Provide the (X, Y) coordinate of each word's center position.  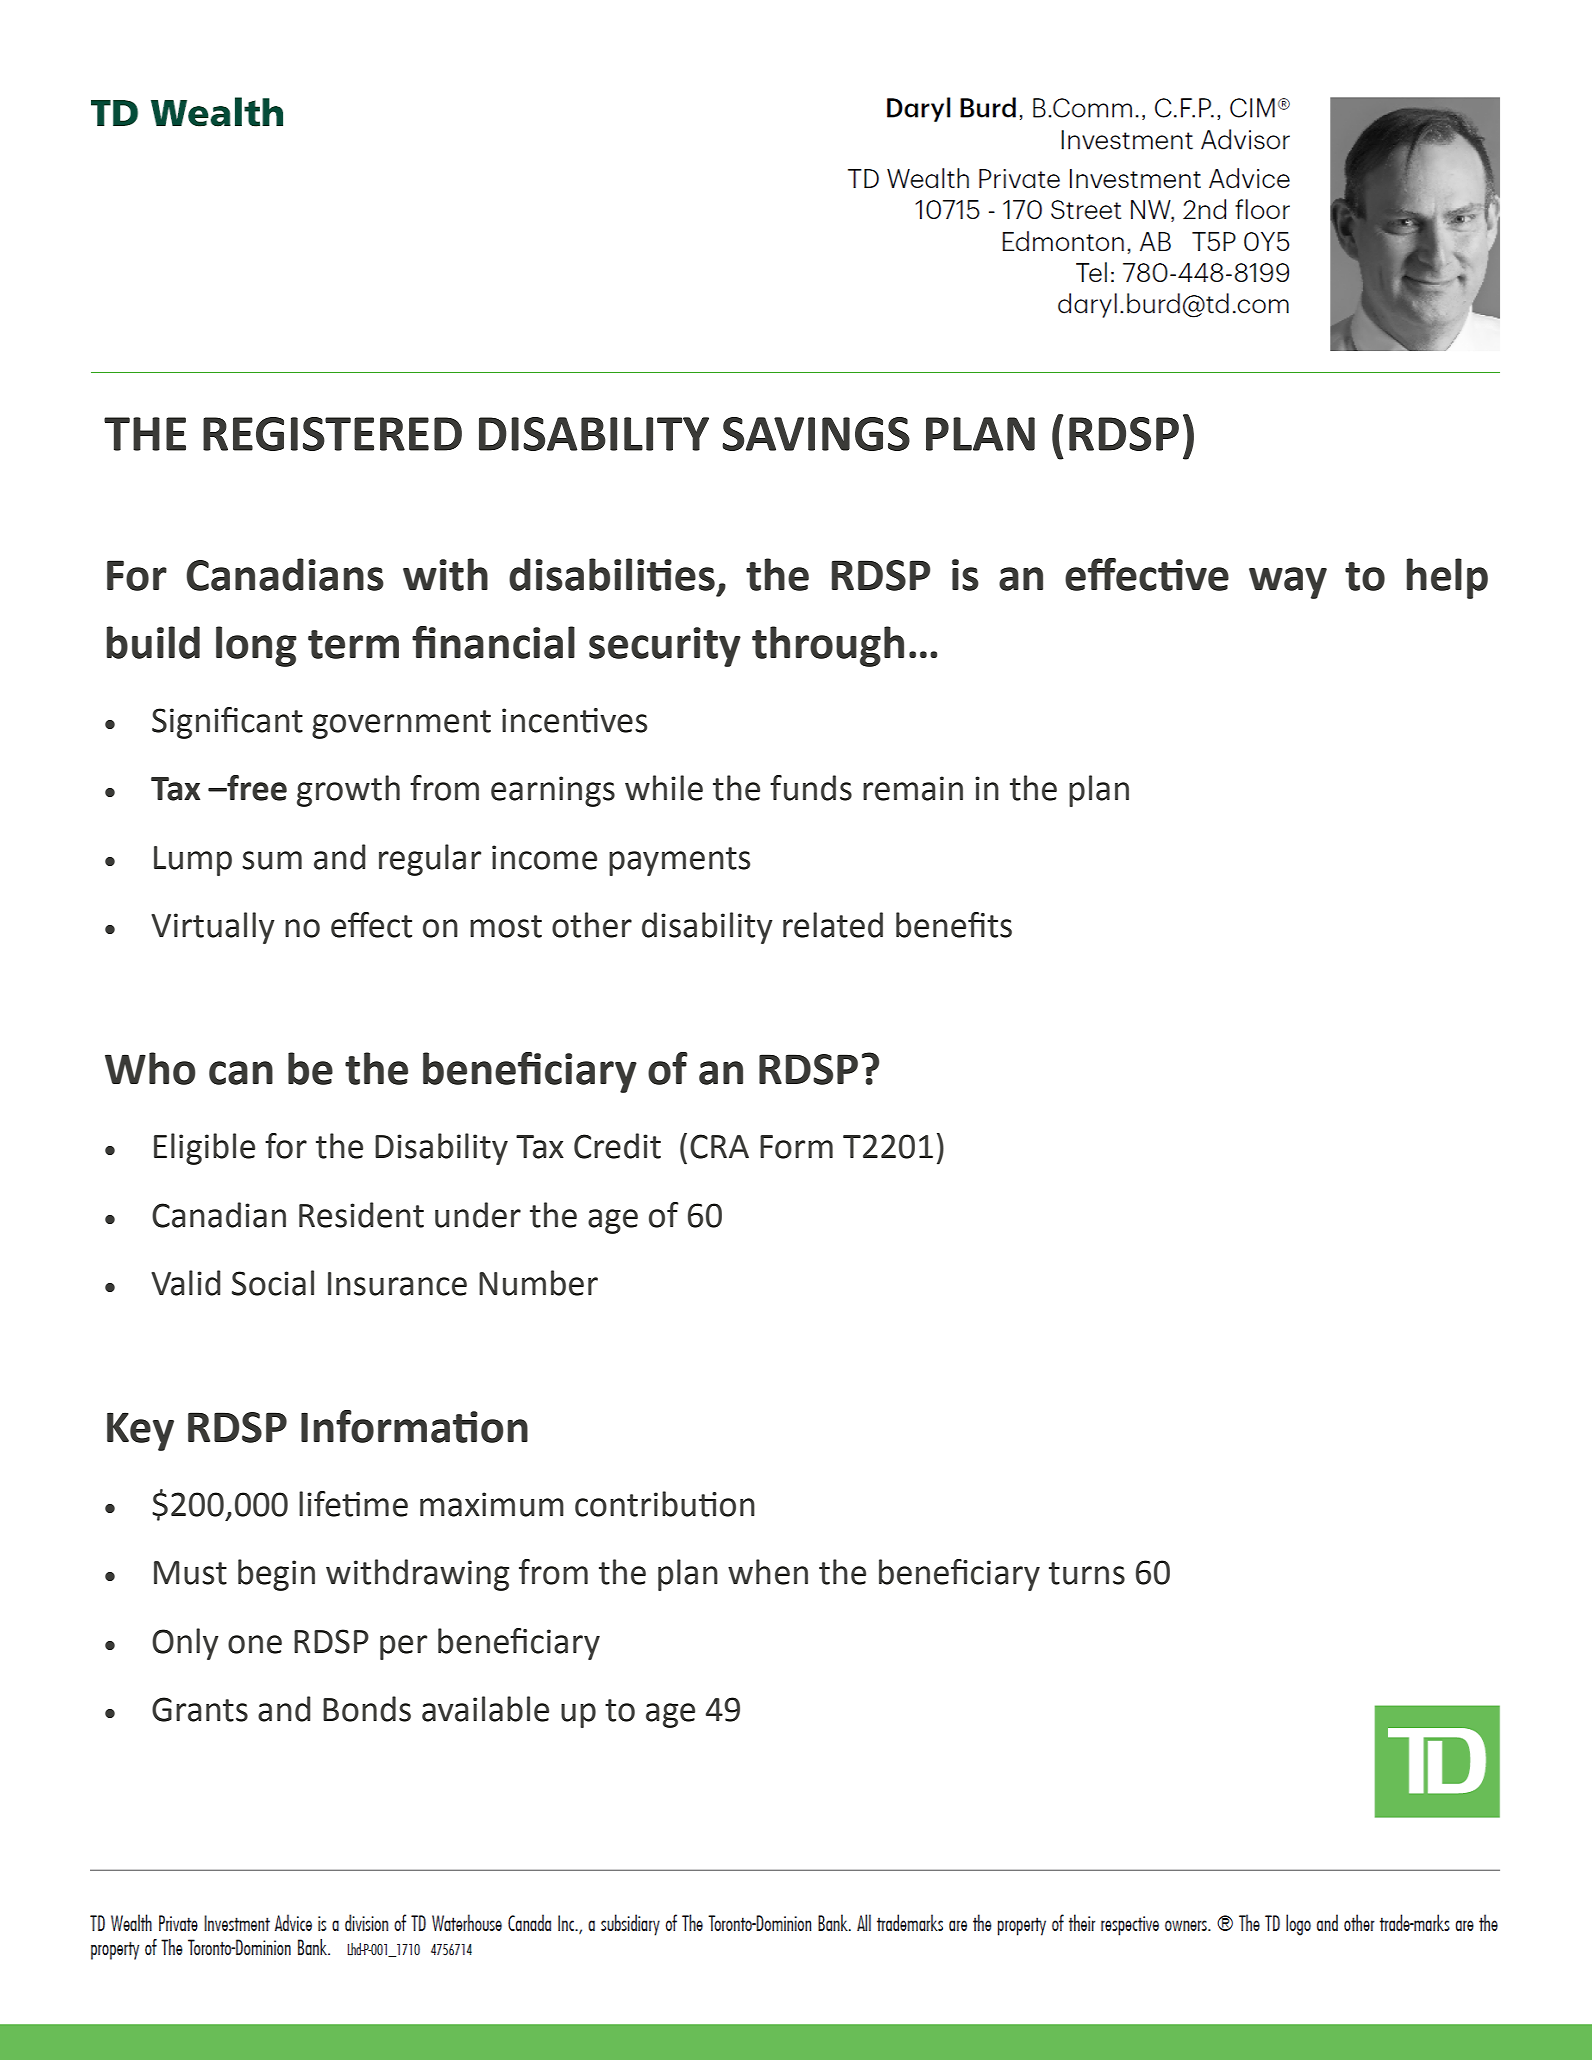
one (255, 1644)
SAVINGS (816, 434)
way (1288, 583)
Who (150, 1068)
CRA (719, 1146)
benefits (954, 925)
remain (913, 788)
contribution (665, 1504)
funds (811, 788)
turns (1087, 1573)
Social (273, 1283)
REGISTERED (332, 434)
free (256, 788)
